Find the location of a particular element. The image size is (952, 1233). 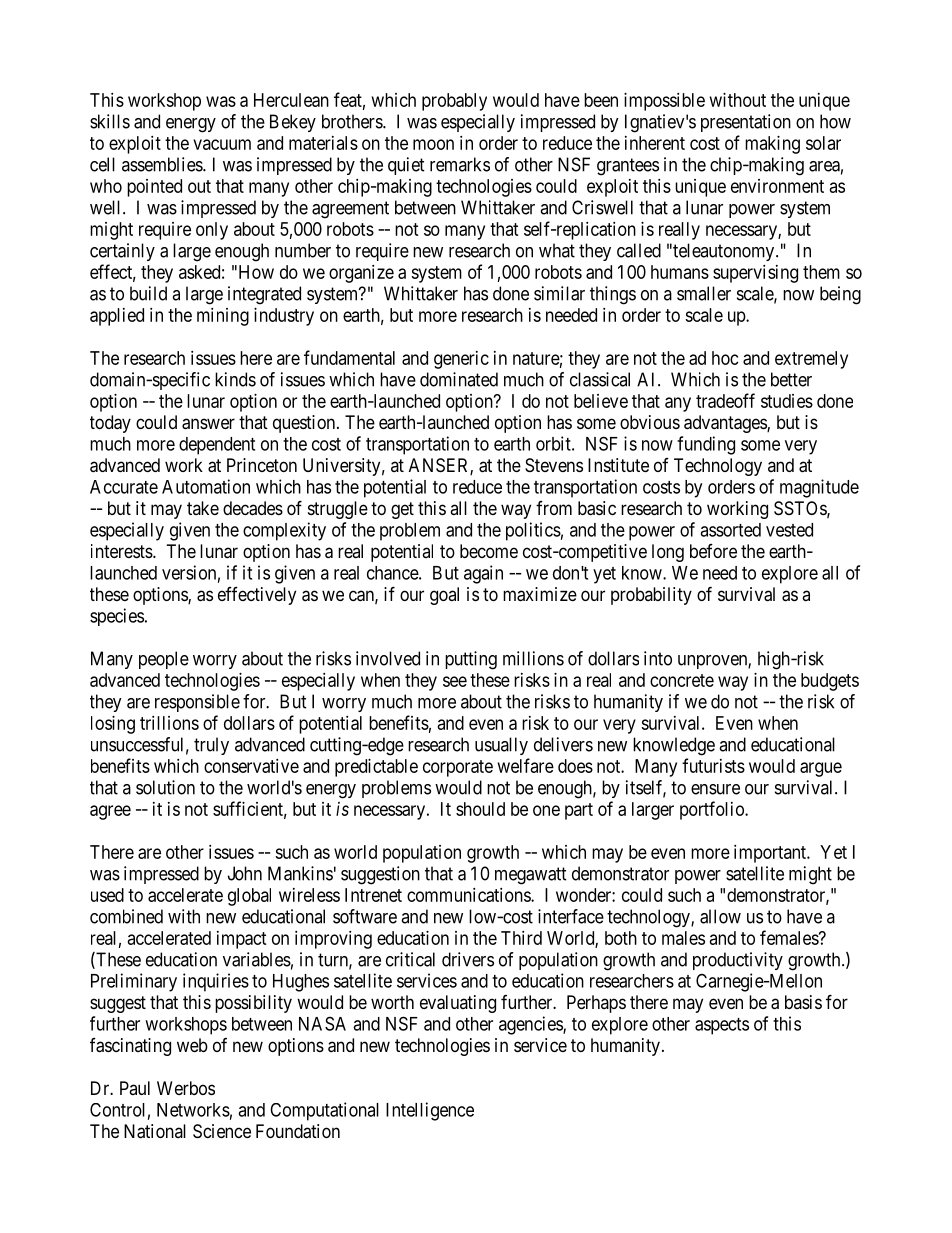

John is located at coordinates (245, 873).
